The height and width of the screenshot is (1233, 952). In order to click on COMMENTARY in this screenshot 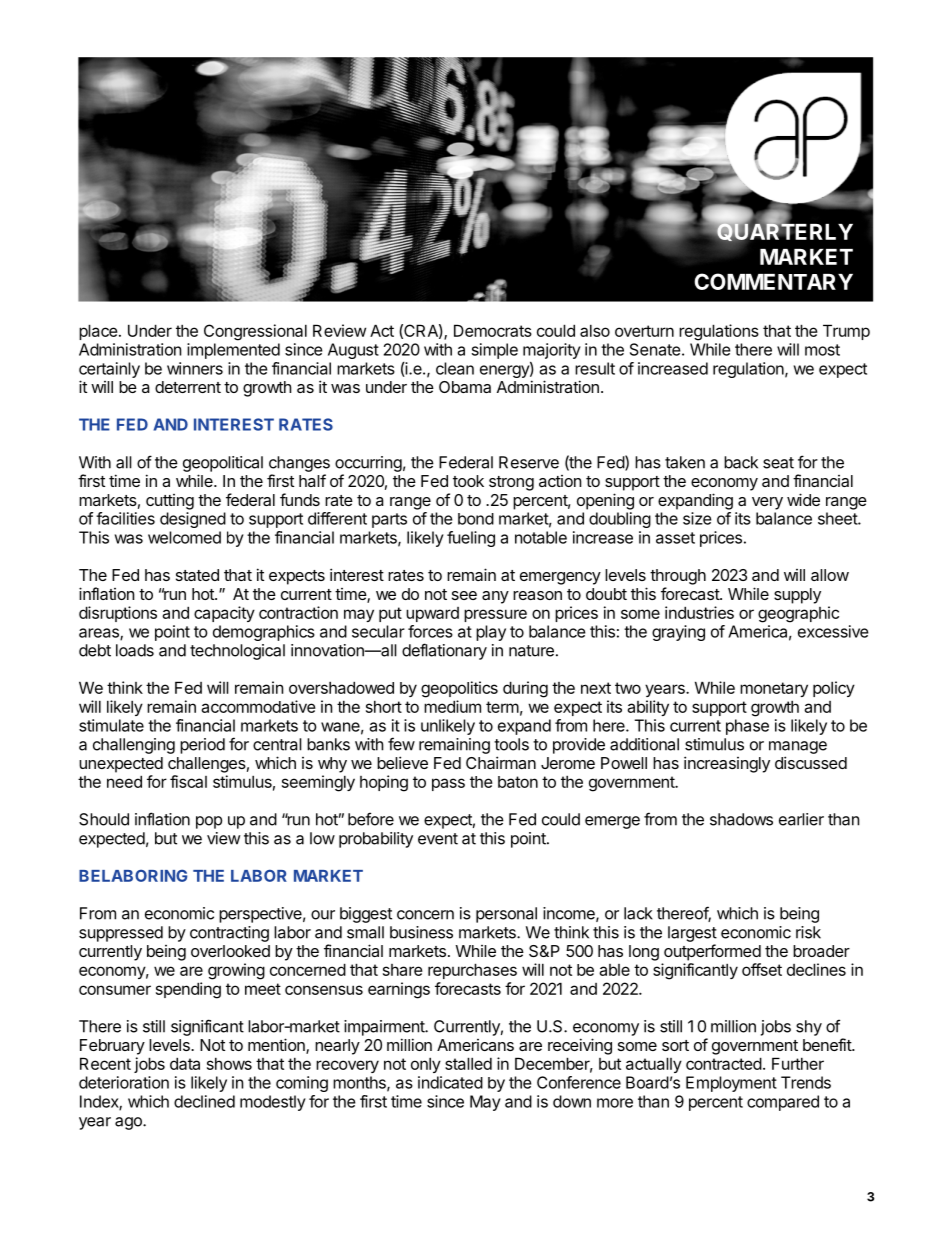, I will do `click(773, 281)`.
